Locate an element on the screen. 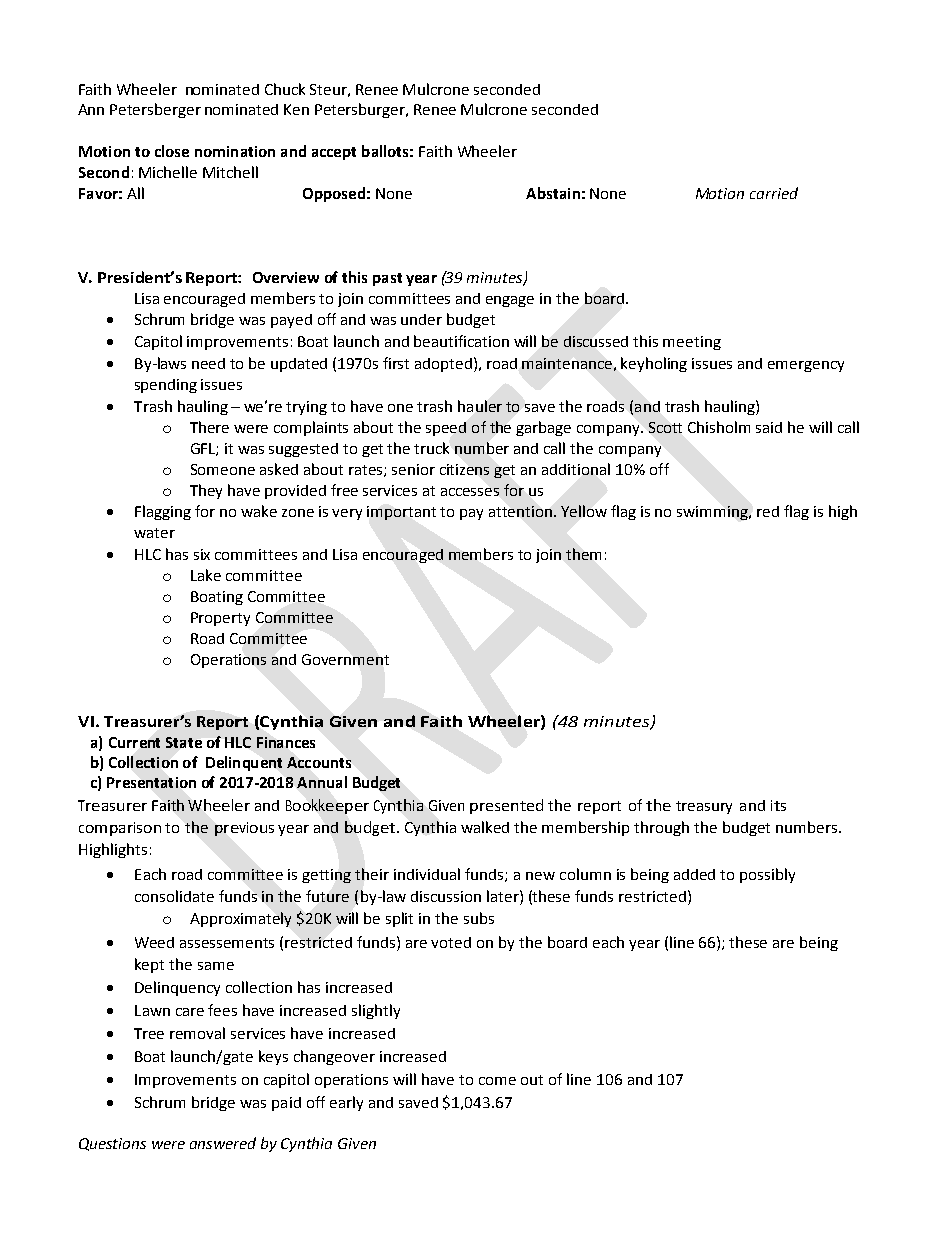 This screenshot has height=1233, width=952. carried is located at coordinates (774, 193).
